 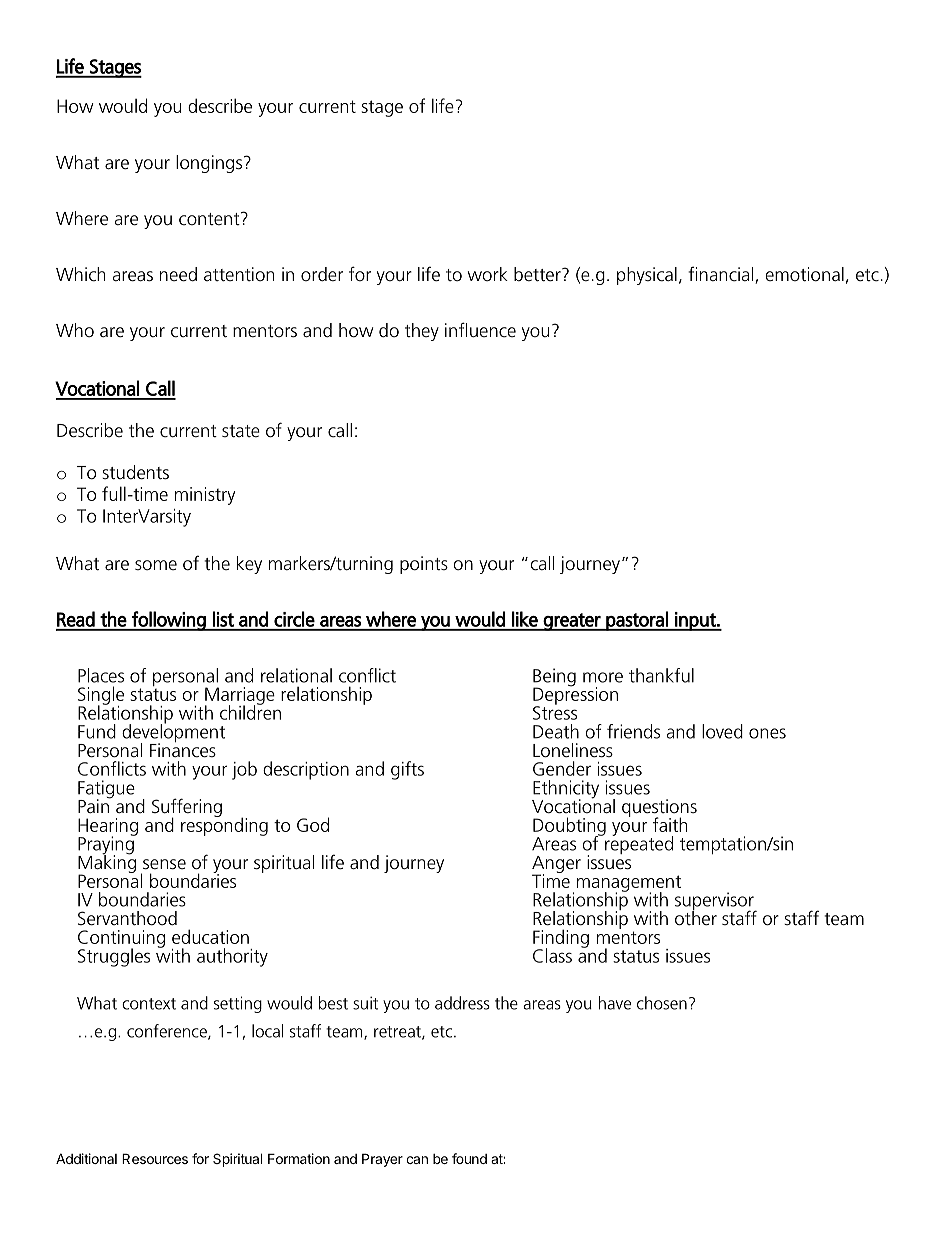 What do you see at coordinates (417, 1160) in the screenshot?
I see `can` at bounding box center [417, 1160].
